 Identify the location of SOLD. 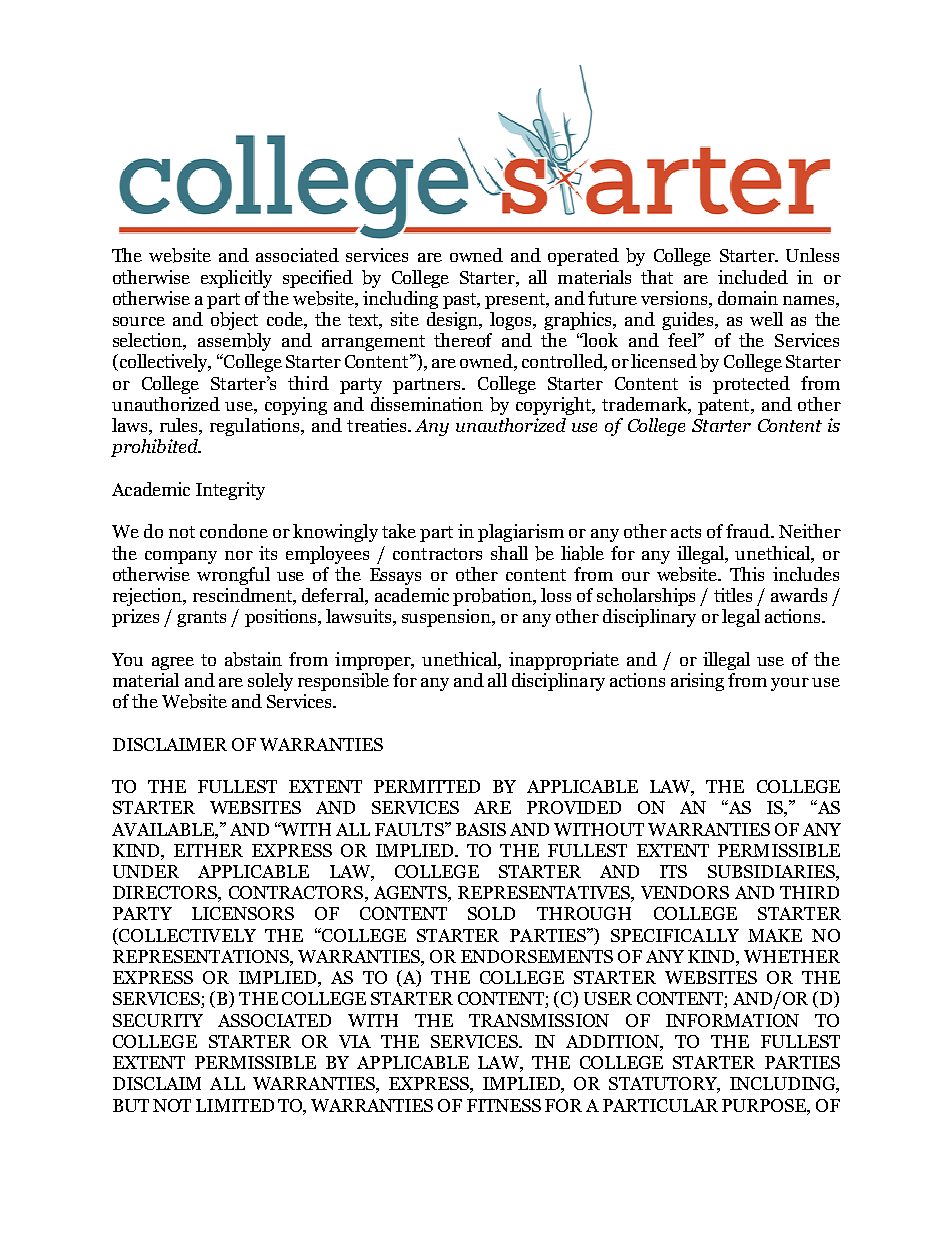
(491, 913).
